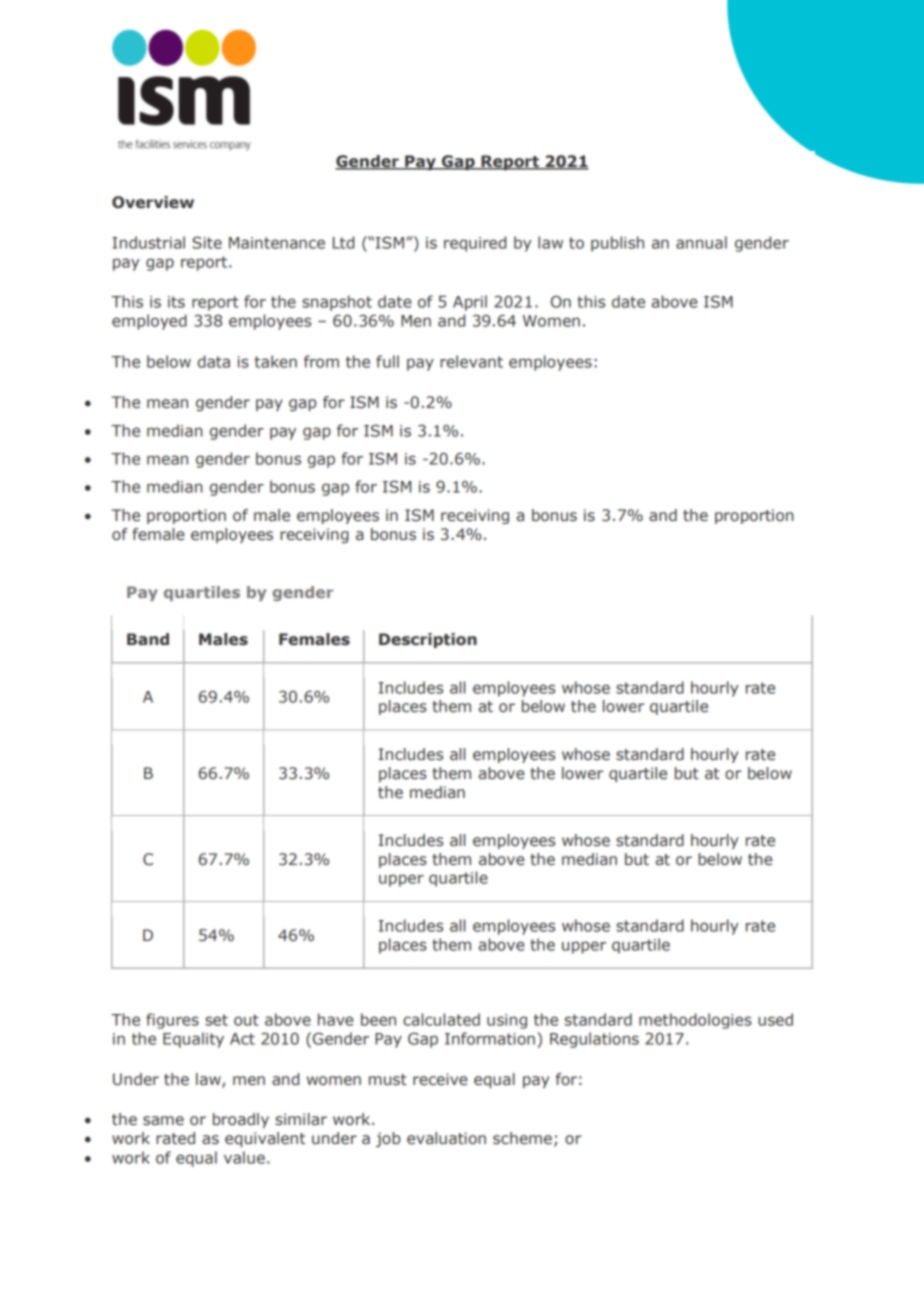 This screenshot has height=1308, width=924. What do you see at coordinates (475, 244) in the screenshot?
I see `required` at bounding box center [475, 244].
